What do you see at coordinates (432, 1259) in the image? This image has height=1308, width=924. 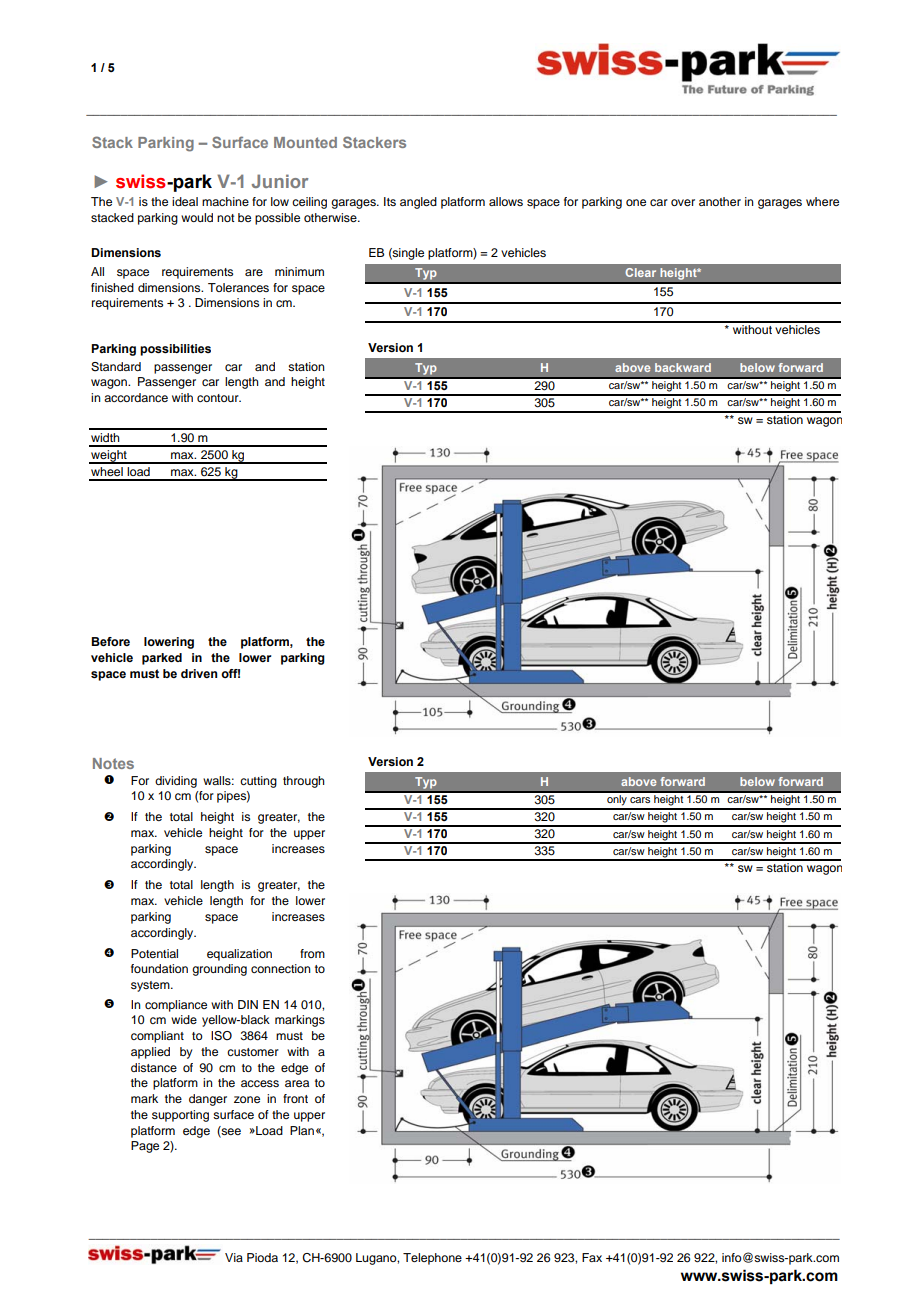 I see `Telephone` at bounding box center [432, 1259].
